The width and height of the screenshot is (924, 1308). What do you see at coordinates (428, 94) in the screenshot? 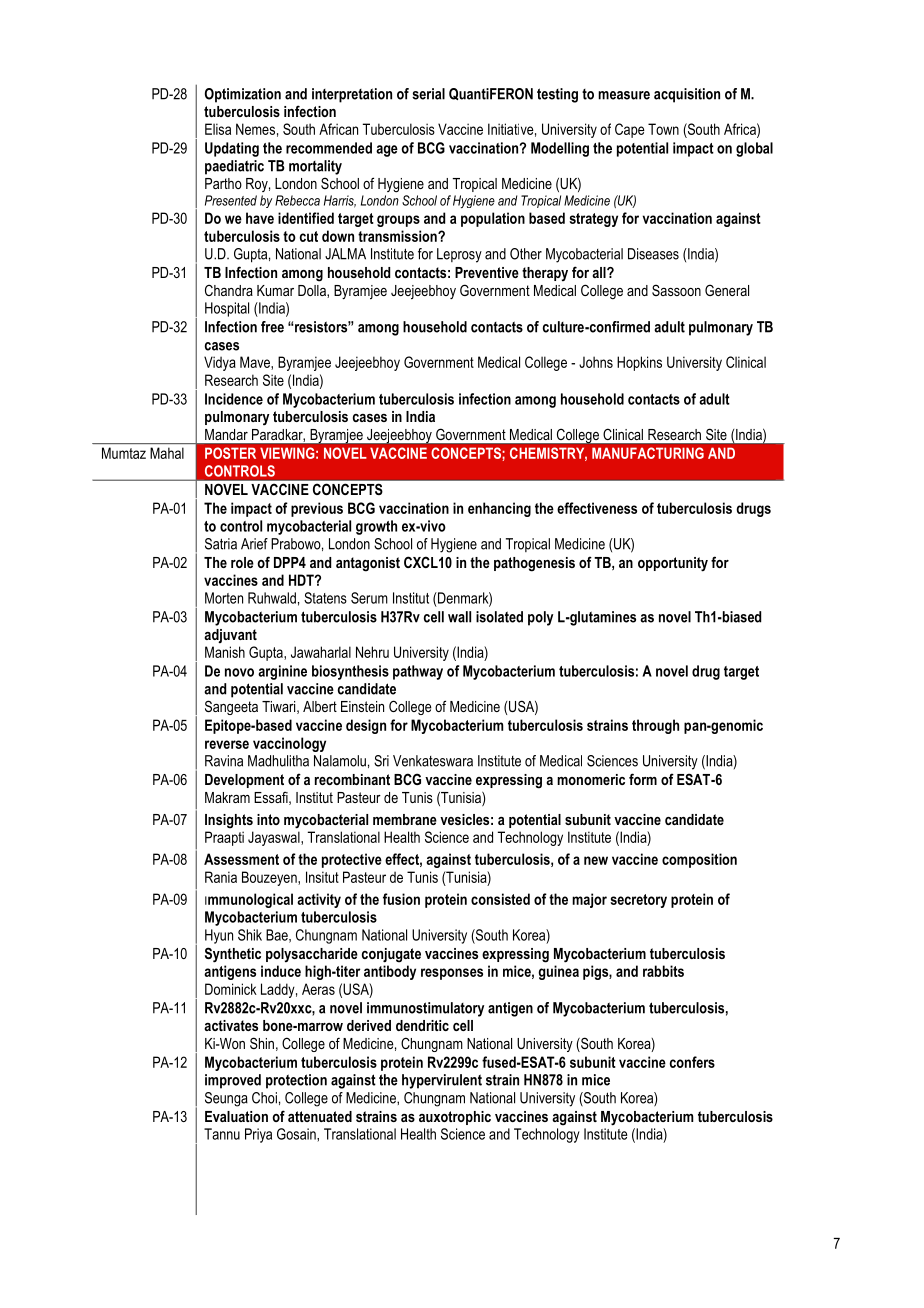
I see `serial` at bounding box center [428, 94].
